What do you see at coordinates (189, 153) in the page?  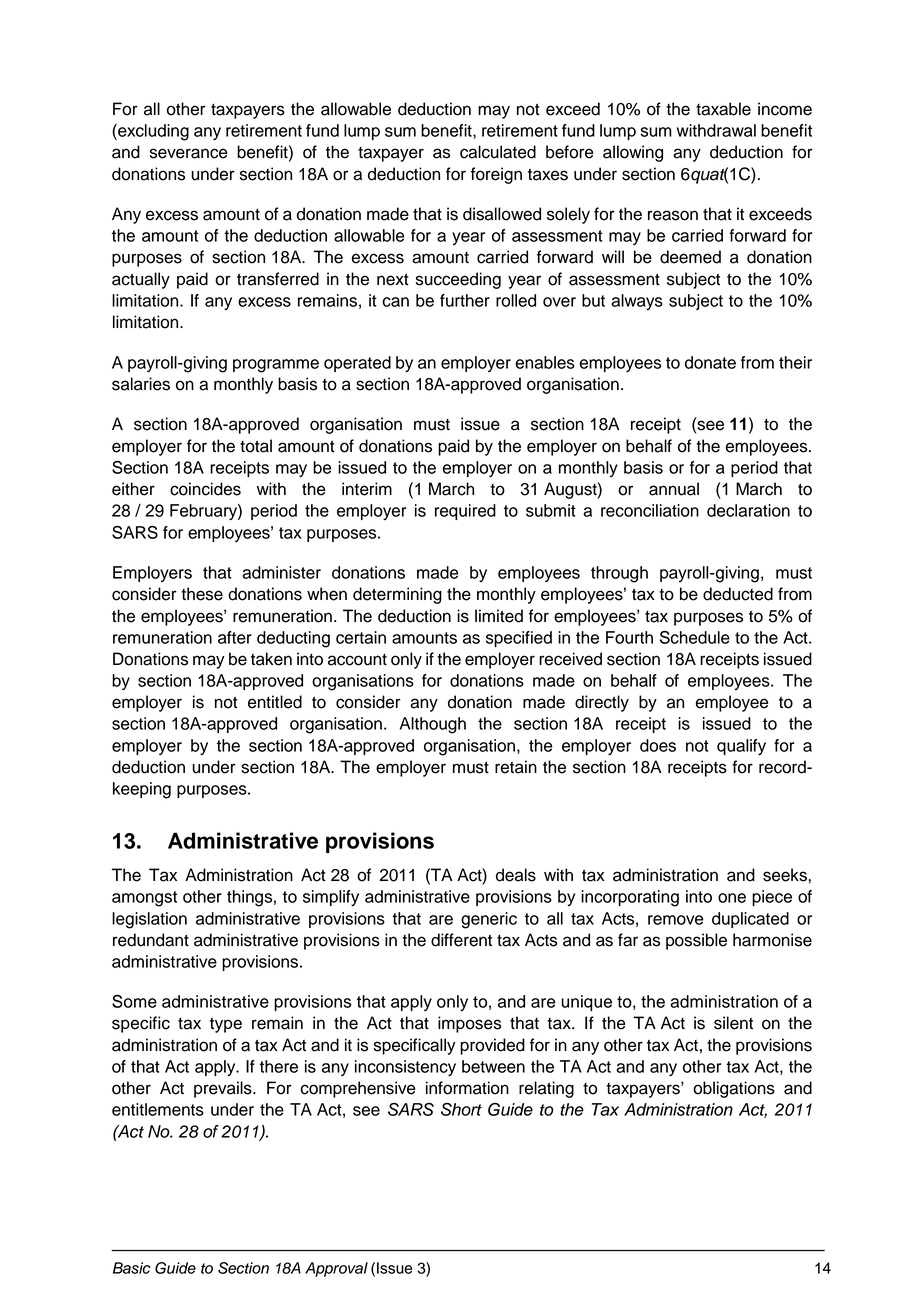 I see `severance` at bounding box center [189, 153].
